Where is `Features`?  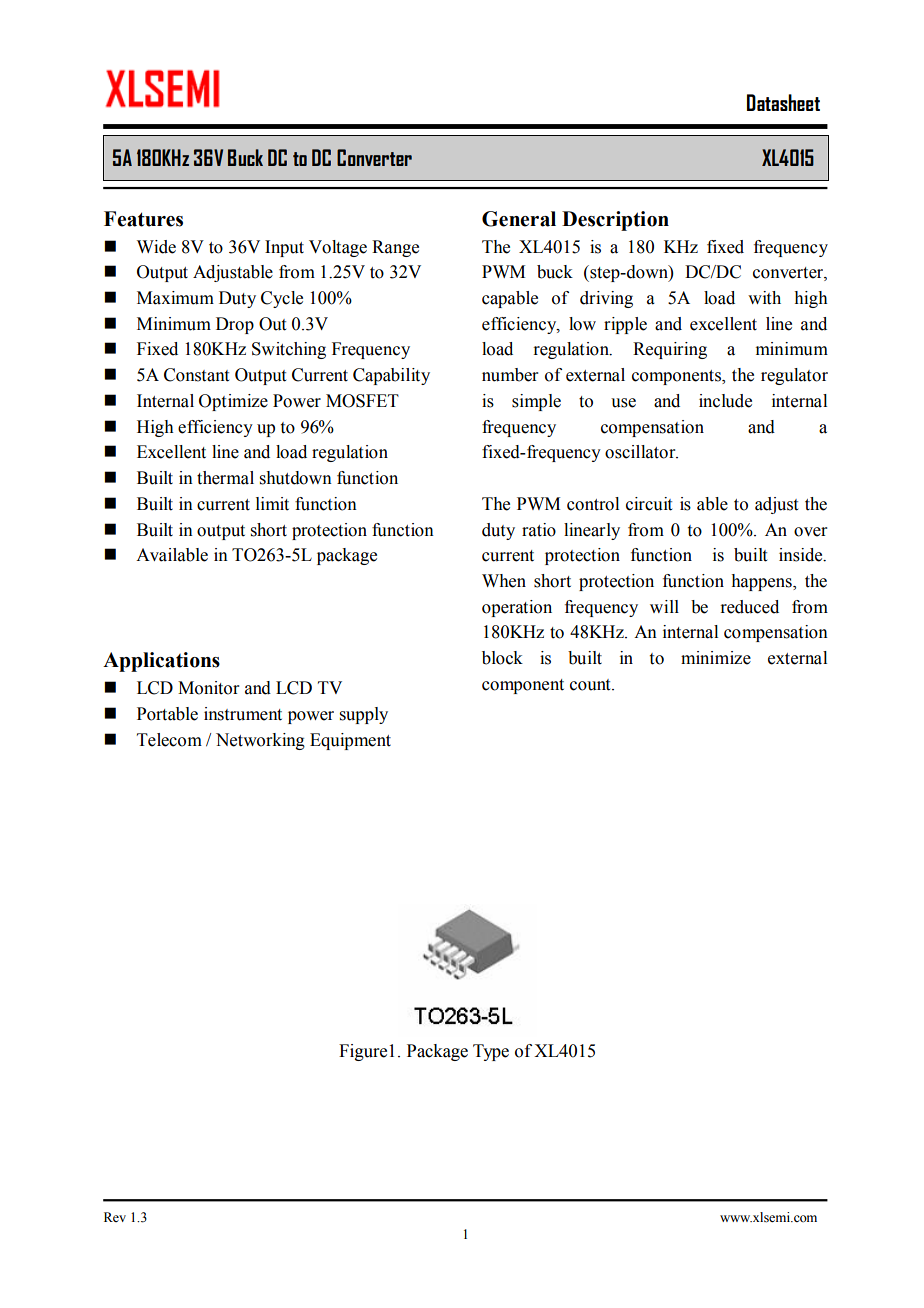
Features is located at coordinates (143, 219).
